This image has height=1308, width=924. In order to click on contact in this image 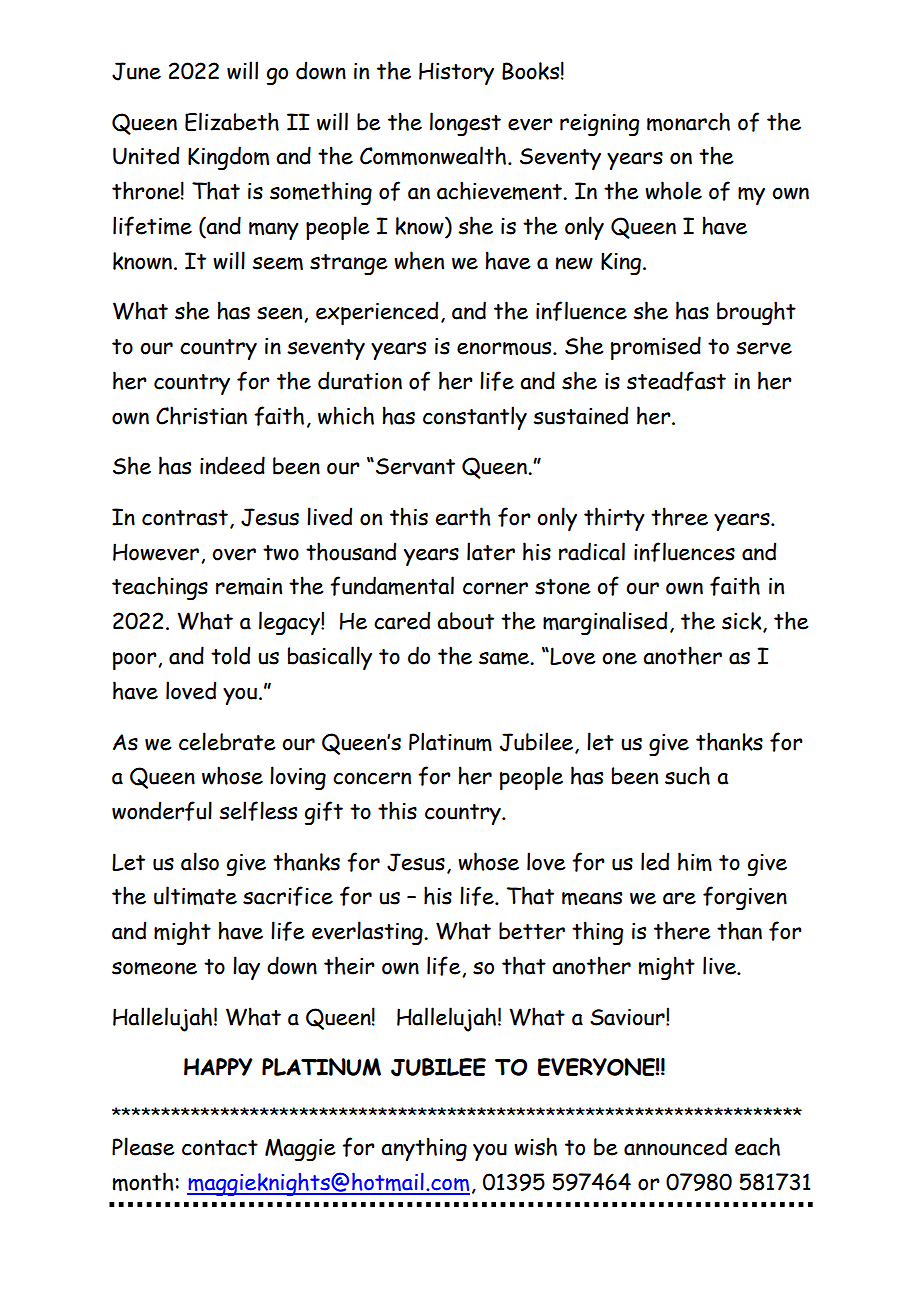, I will do `click(220, 1148)`.
